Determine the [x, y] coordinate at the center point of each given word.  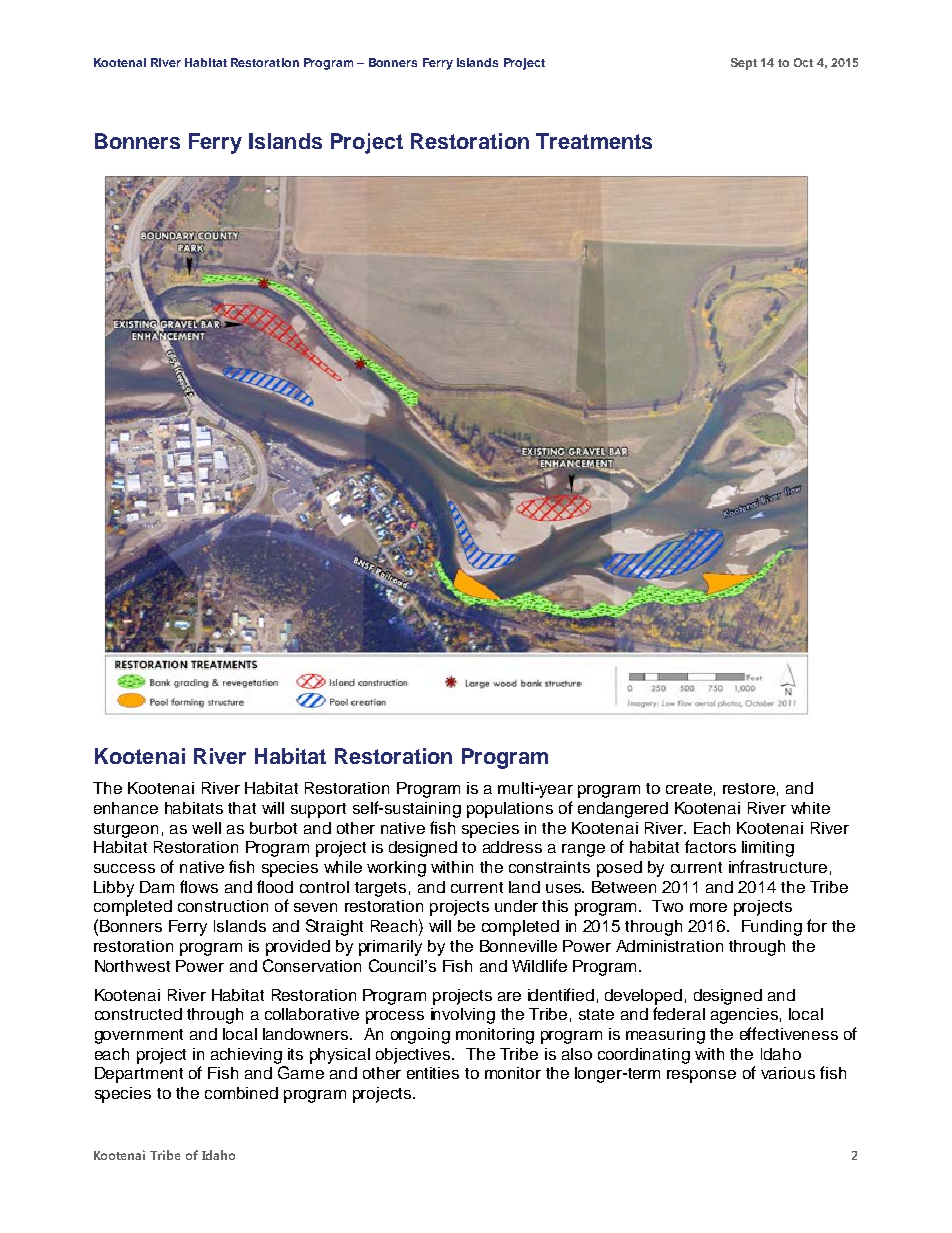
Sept [744, 64]
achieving [246, 1056]
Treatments [594, 141]
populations [510, 810]
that [242, 808]
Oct [803, 62]
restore [749, 788]
